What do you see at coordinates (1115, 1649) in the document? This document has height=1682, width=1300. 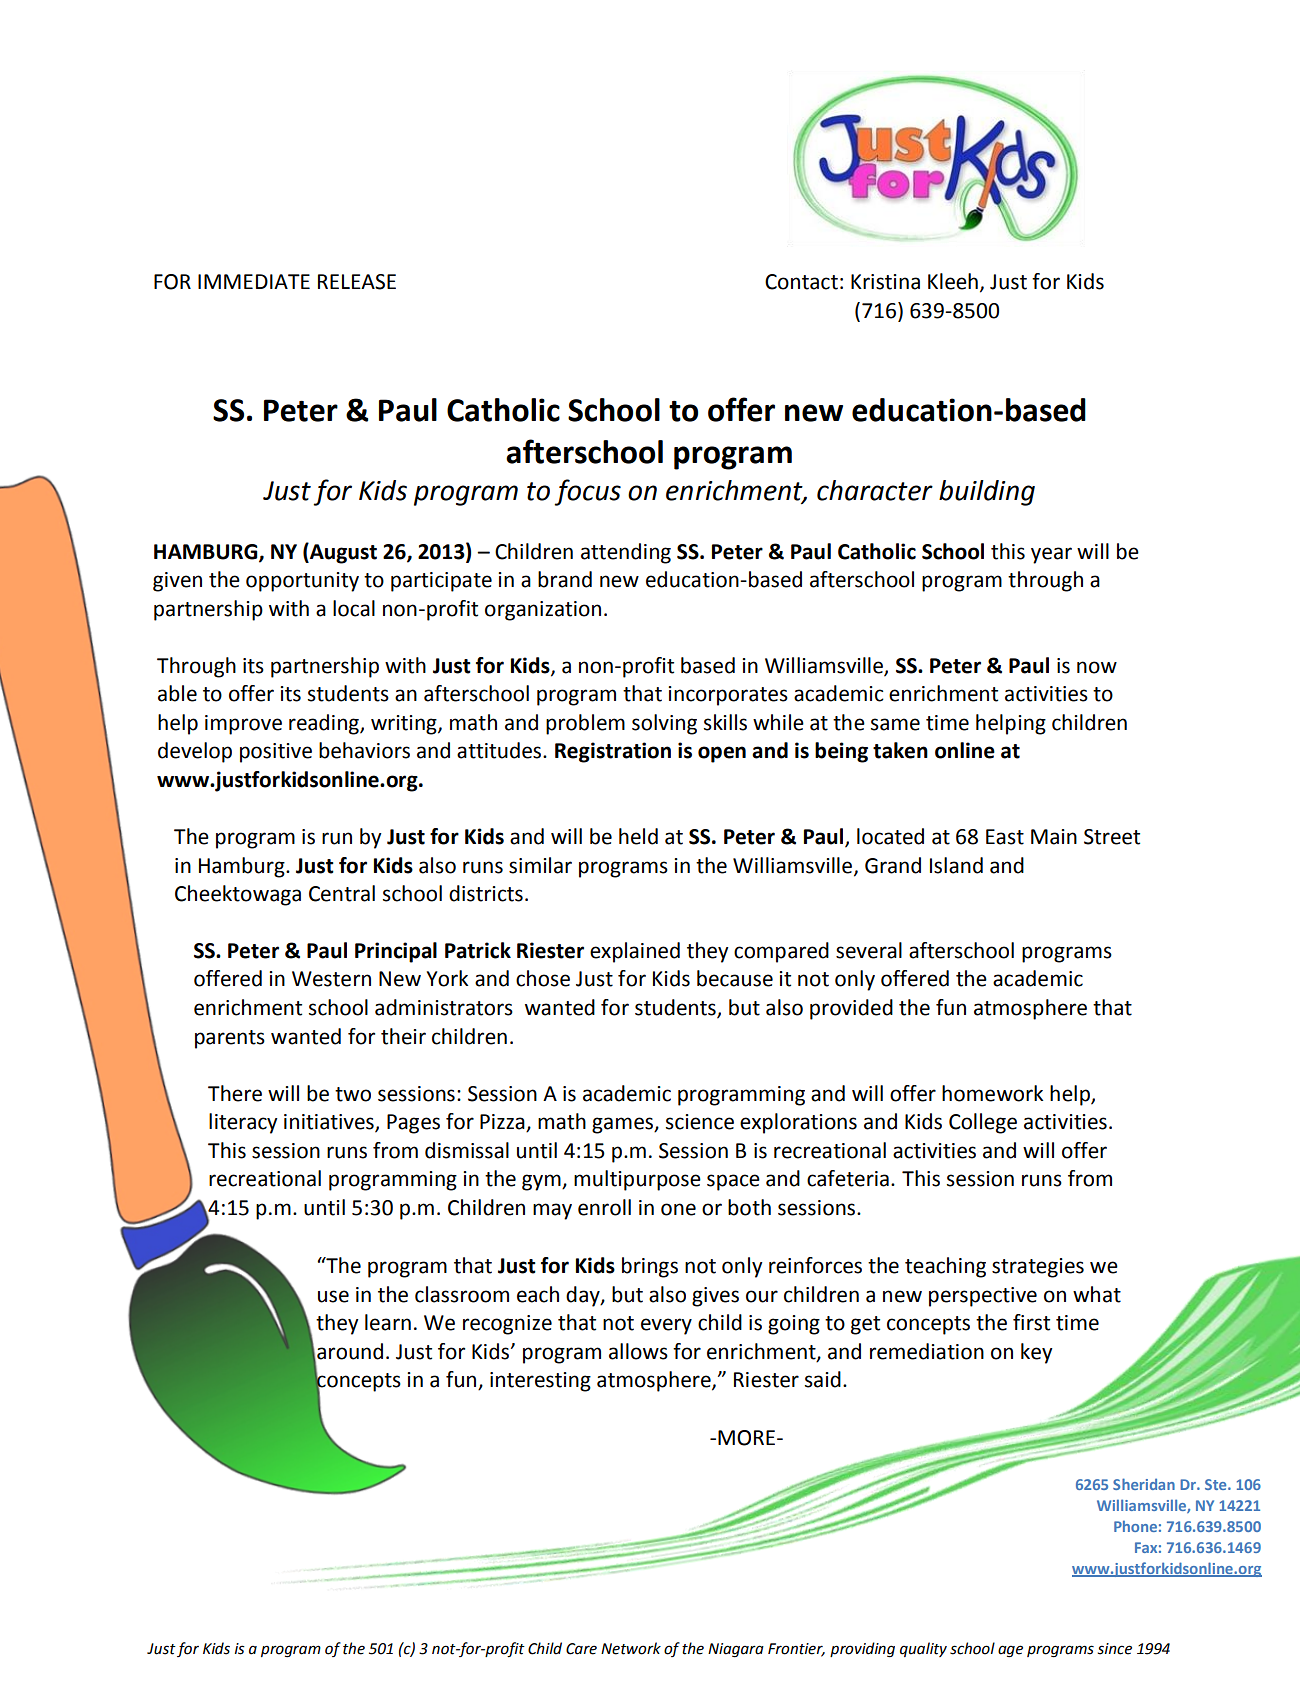 I see `since` at bounding box center [1115, 1649].
